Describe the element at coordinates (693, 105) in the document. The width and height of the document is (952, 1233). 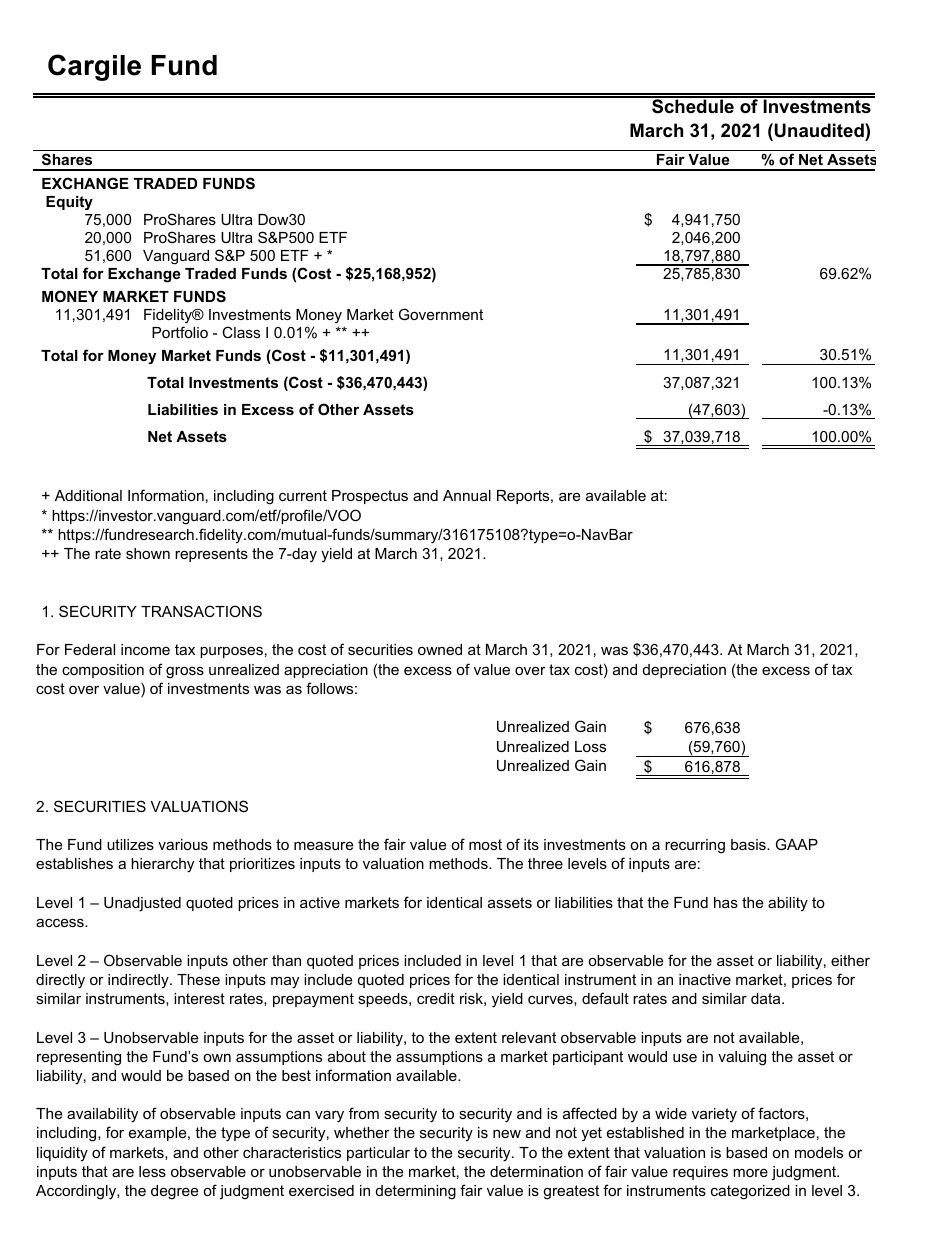
I see `Schedule` at that location.
